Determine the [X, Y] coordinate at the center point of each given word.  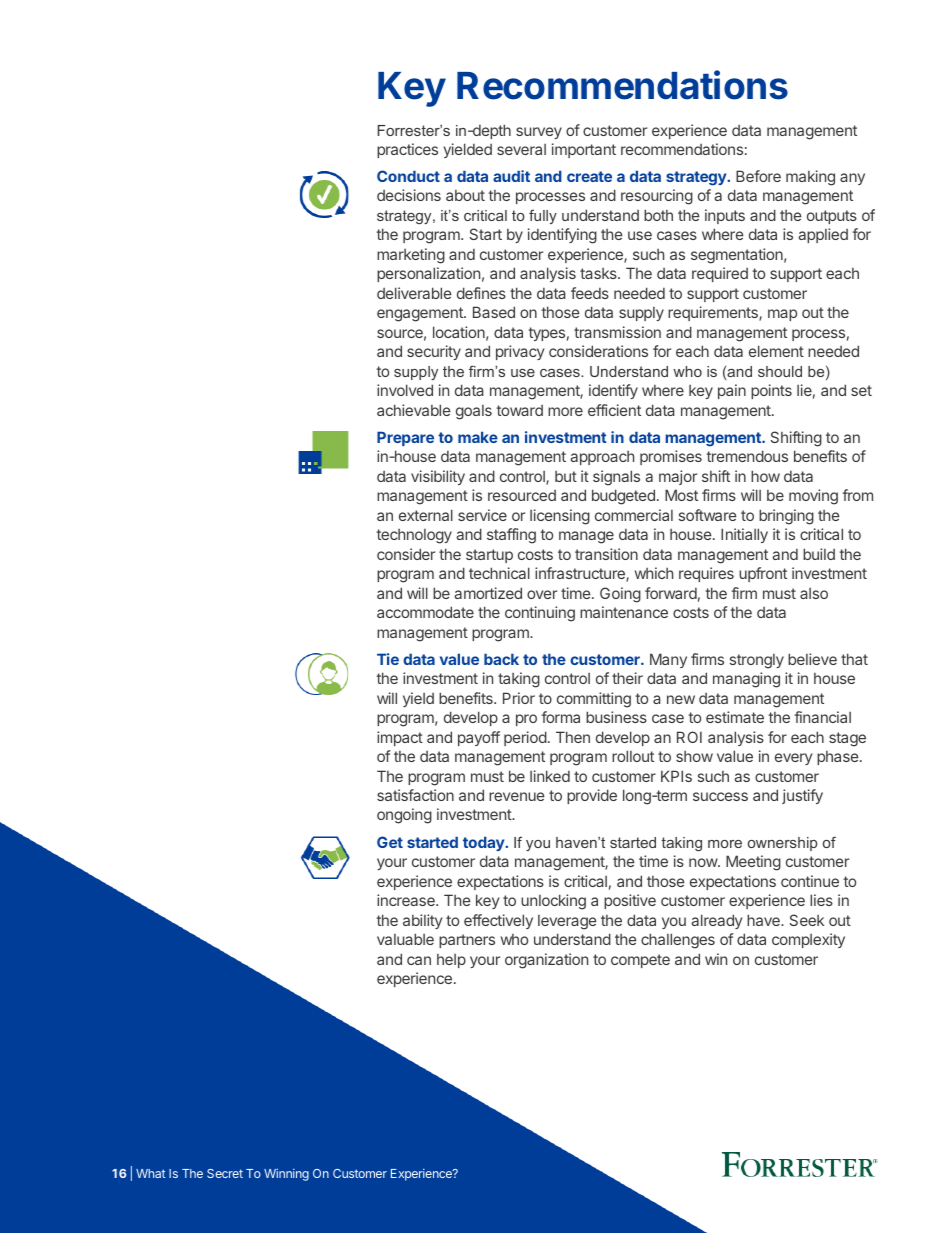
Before [758, 176]
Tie [388, 659]
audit [511, 176]
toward [519, 410]
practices [407, 150]
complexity [808, 940]
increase [407, 900]
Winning [286, 1174]
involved [405, 390]
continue [810, 881]
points [771, 391]
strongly [757, 661]
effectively [498, 921]
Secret [225, 1173]
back [501, 659]
